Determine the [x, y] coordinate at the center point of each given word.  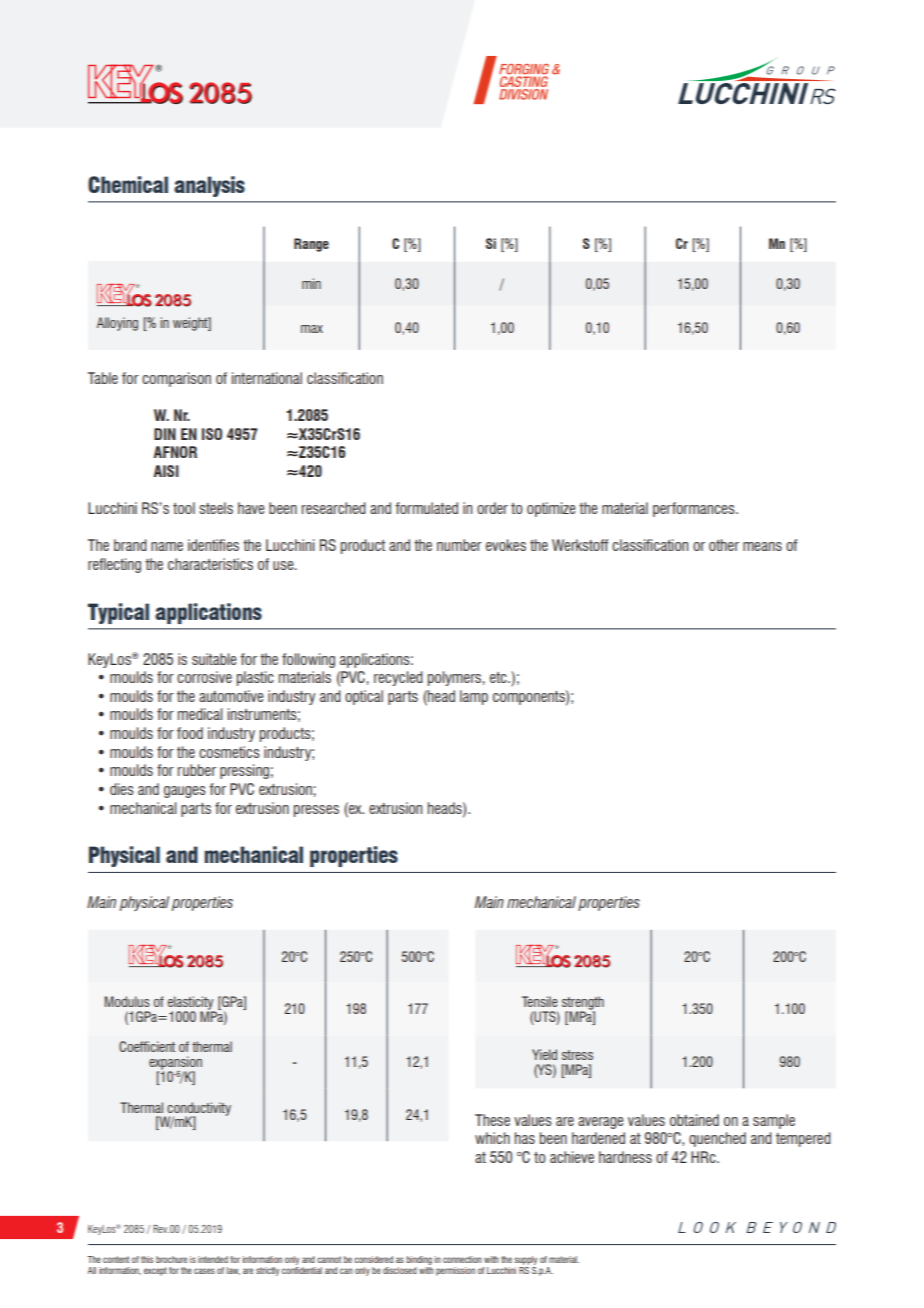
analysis [209, 186]
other [724, 545]
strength [583, 1004]
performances [695, 509]
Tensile [540, 1001]
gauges [185, 792]
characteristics [210, 564]
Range [311, 245]
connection [462, 1259]
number [459, 545]
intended [213, 1259]
